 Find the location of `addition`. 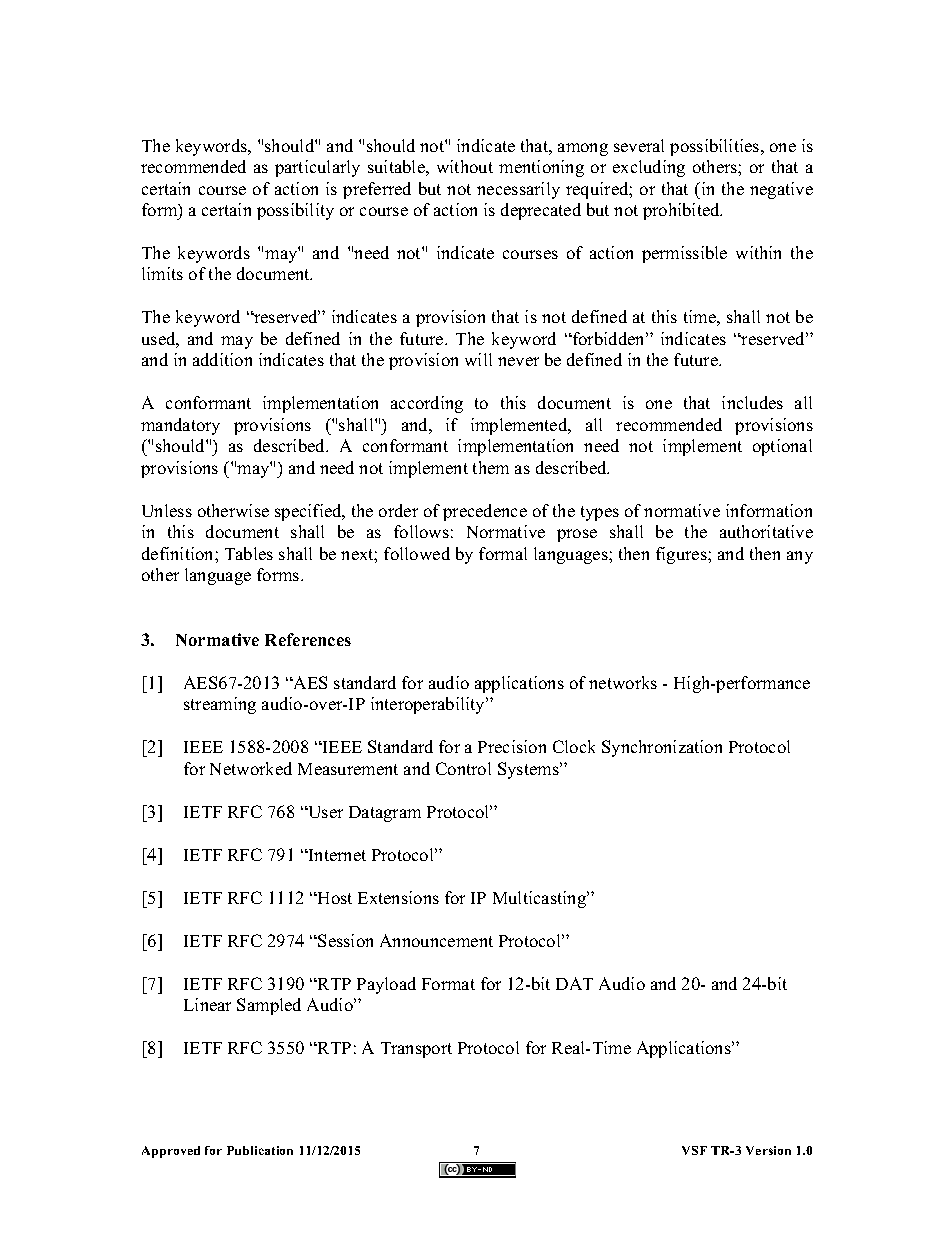

addition is located at coordinates (222, 359).
